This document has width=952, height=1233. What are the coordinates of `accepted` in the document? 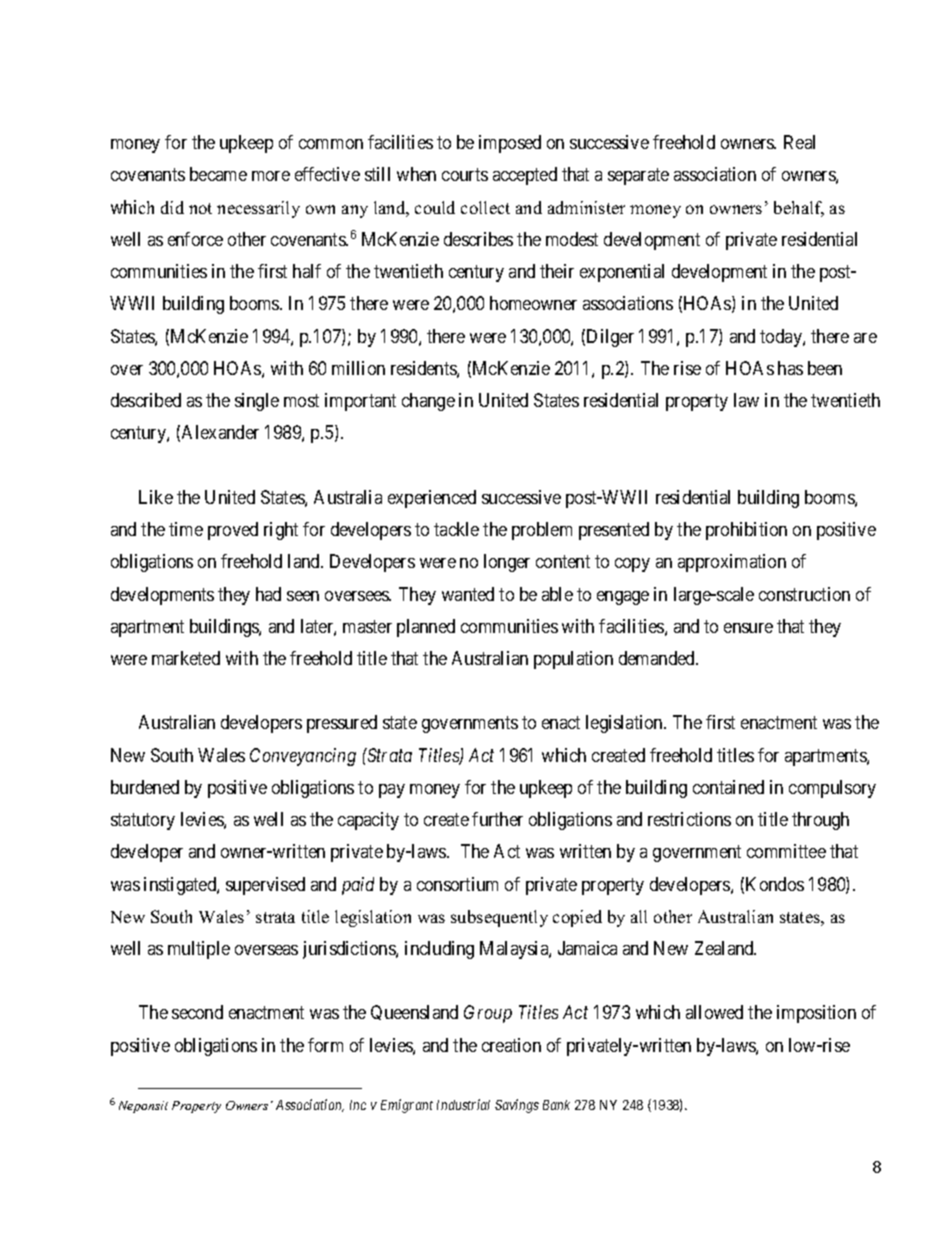 It's located at (525, 176).
